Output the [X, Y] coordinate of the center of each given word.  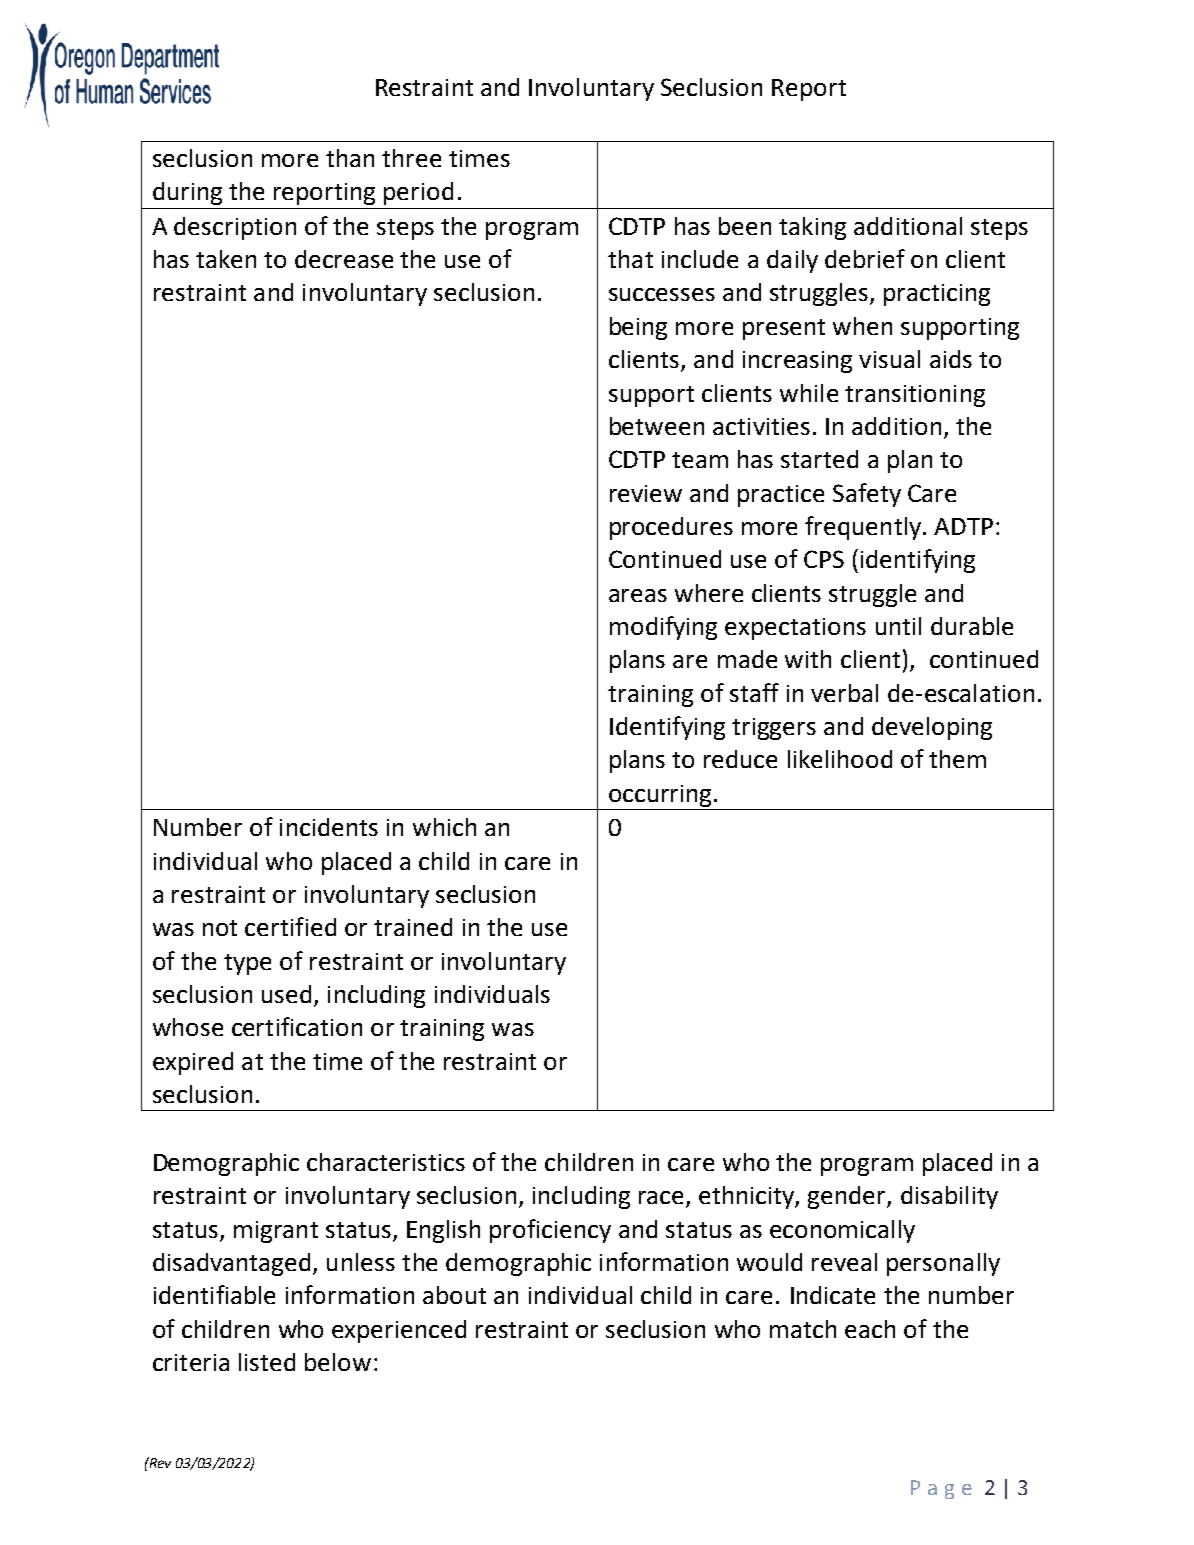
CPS [824, 559]
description [235, 228]
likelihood [840, 759]
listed [267, 1362]
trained [413, 927]
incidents [329, 827]
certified [290, 926]
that [630, 259]
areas [638, 595]
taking [812, 228]
